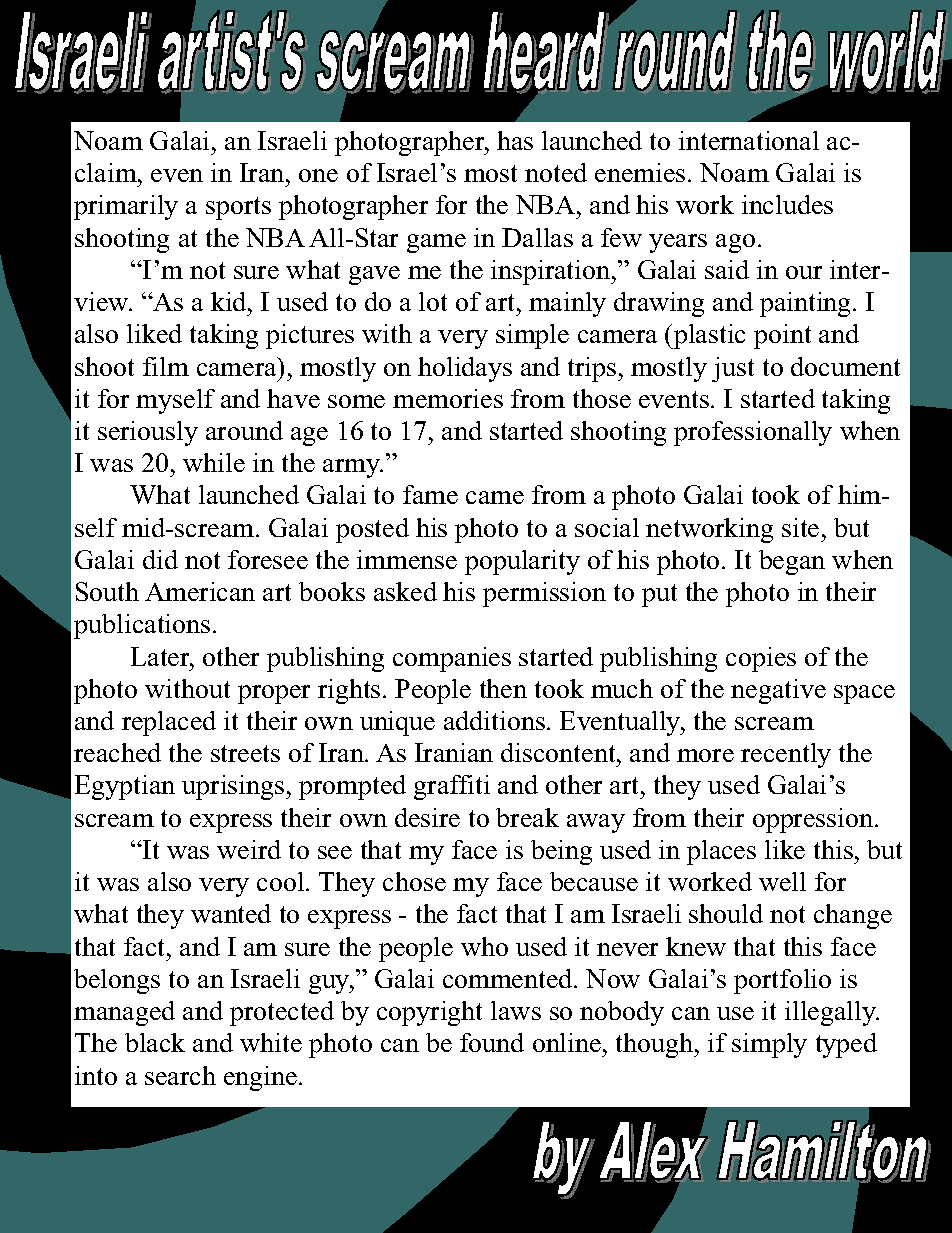 The image size is (952, 1233). What do you see at coordinates (169, 723) in the image?
I see `replaced` at bounding box center [169, 723].
